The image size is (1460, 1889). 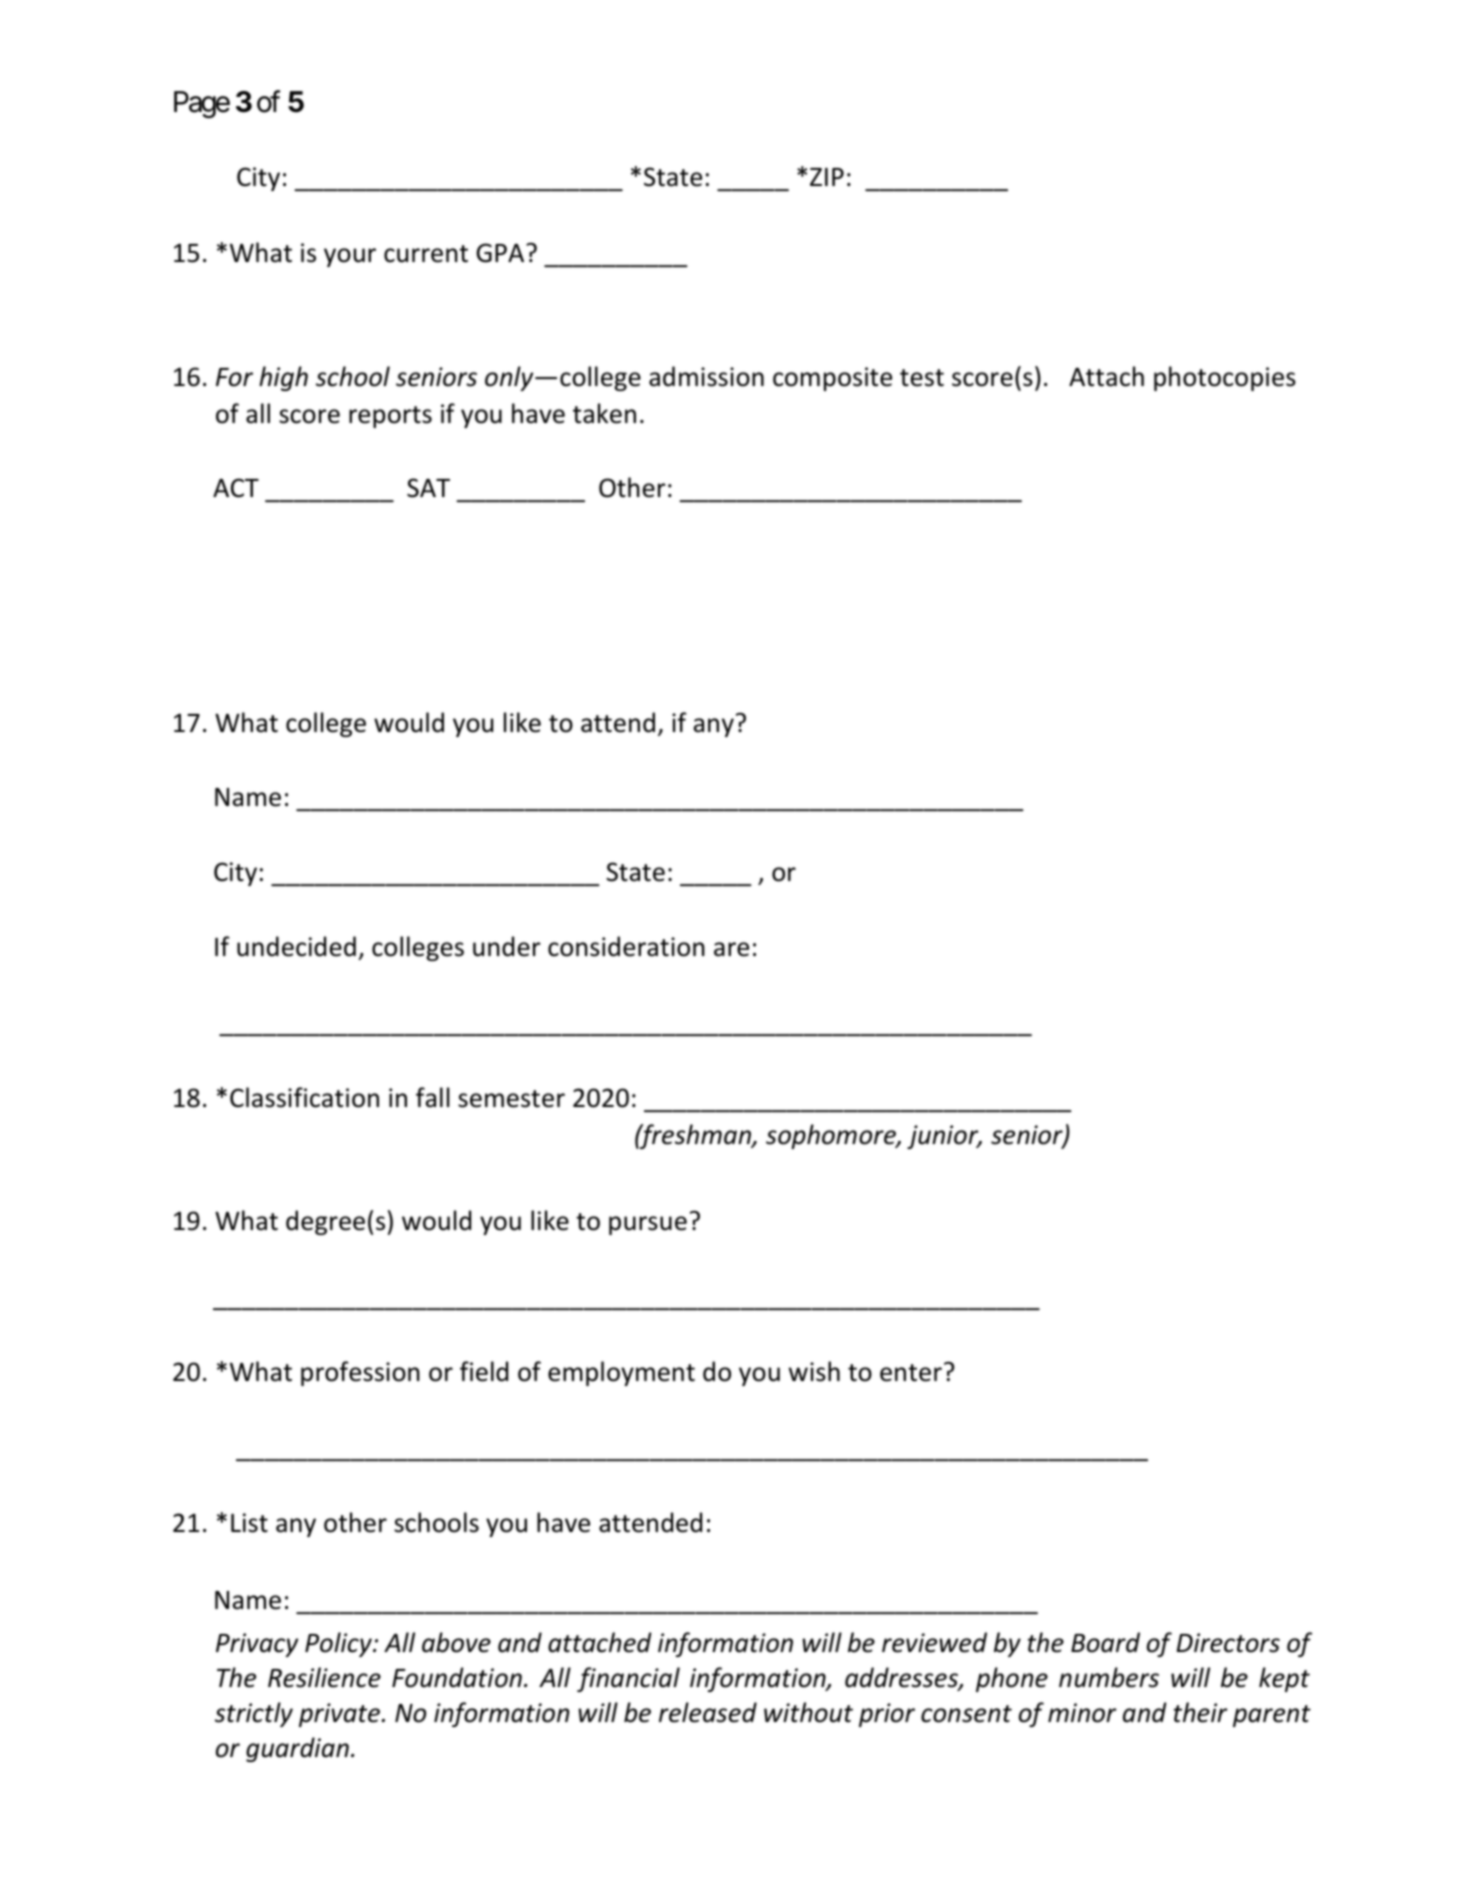 I want to click on undecided, so click(x=296, y=946).
